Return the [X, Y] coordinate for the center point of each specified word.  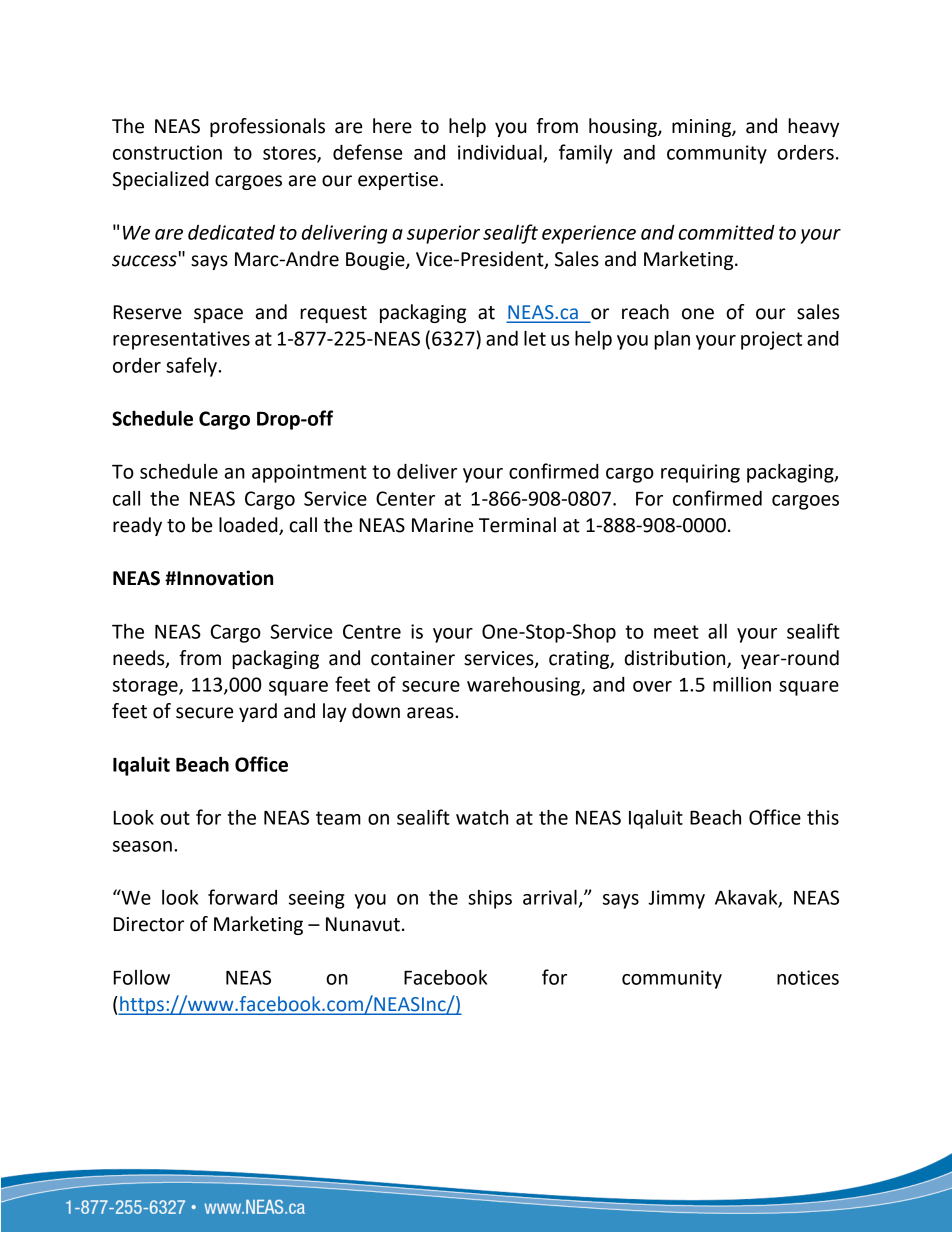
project [771, 340]
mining [702, 128]
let [535, 338]
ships [490, 899]
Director [149, 924]
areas [431, 713]
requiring [700, 473]
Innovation [224, 578]
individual [500, 152]
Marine [442, 525]
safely [192, 367]
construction [167, 152]
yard [258, 712]
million [742, 684]
